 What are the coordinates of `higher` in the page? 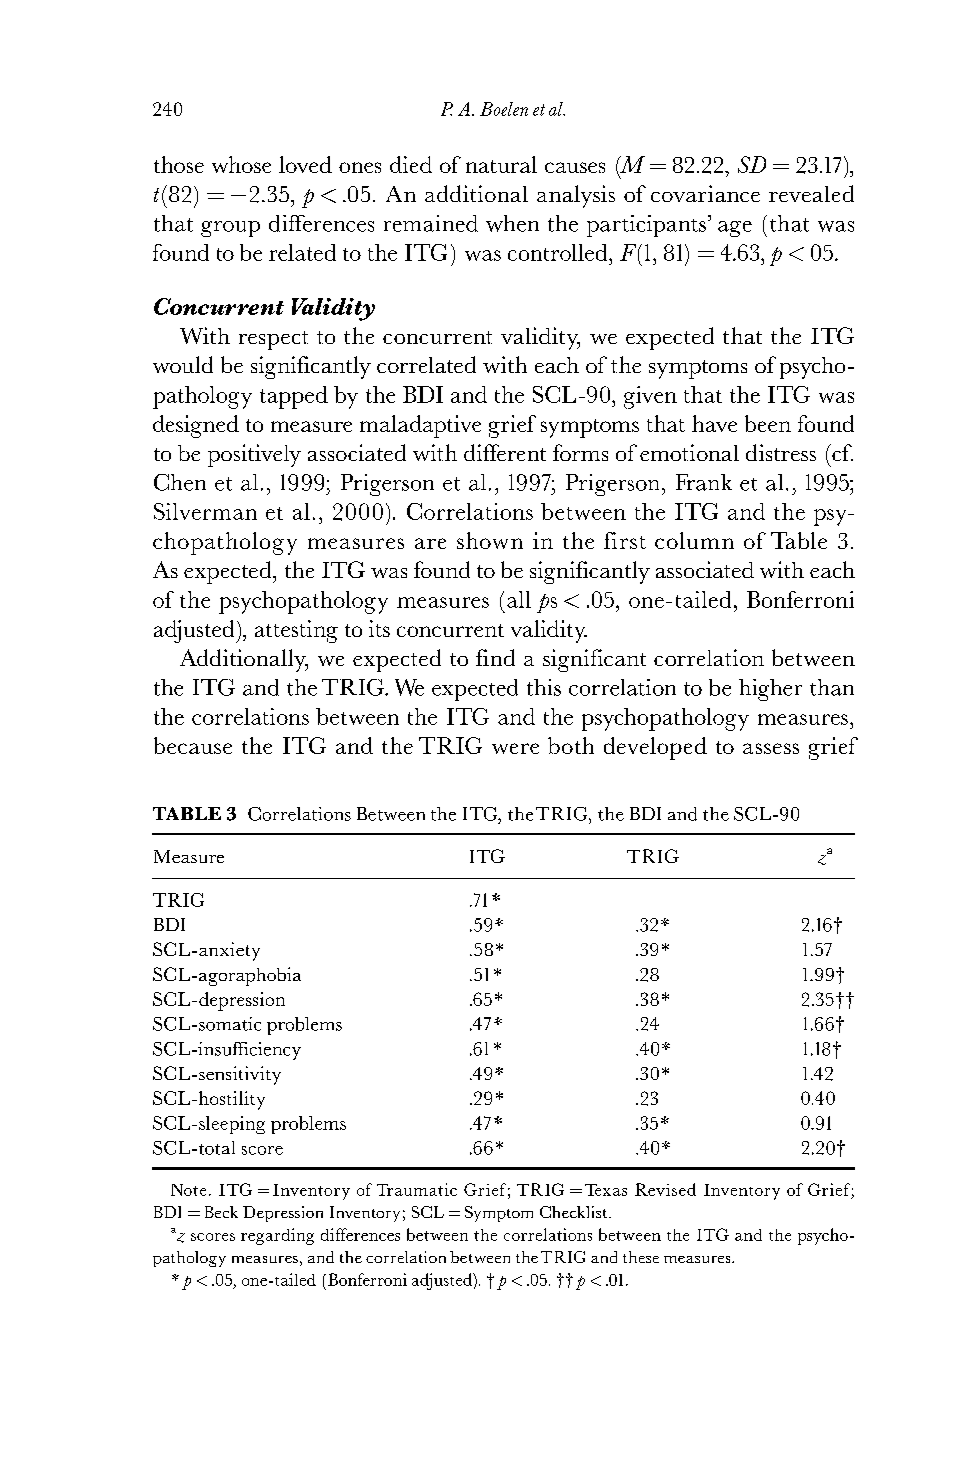 It's located at (770, 690).
